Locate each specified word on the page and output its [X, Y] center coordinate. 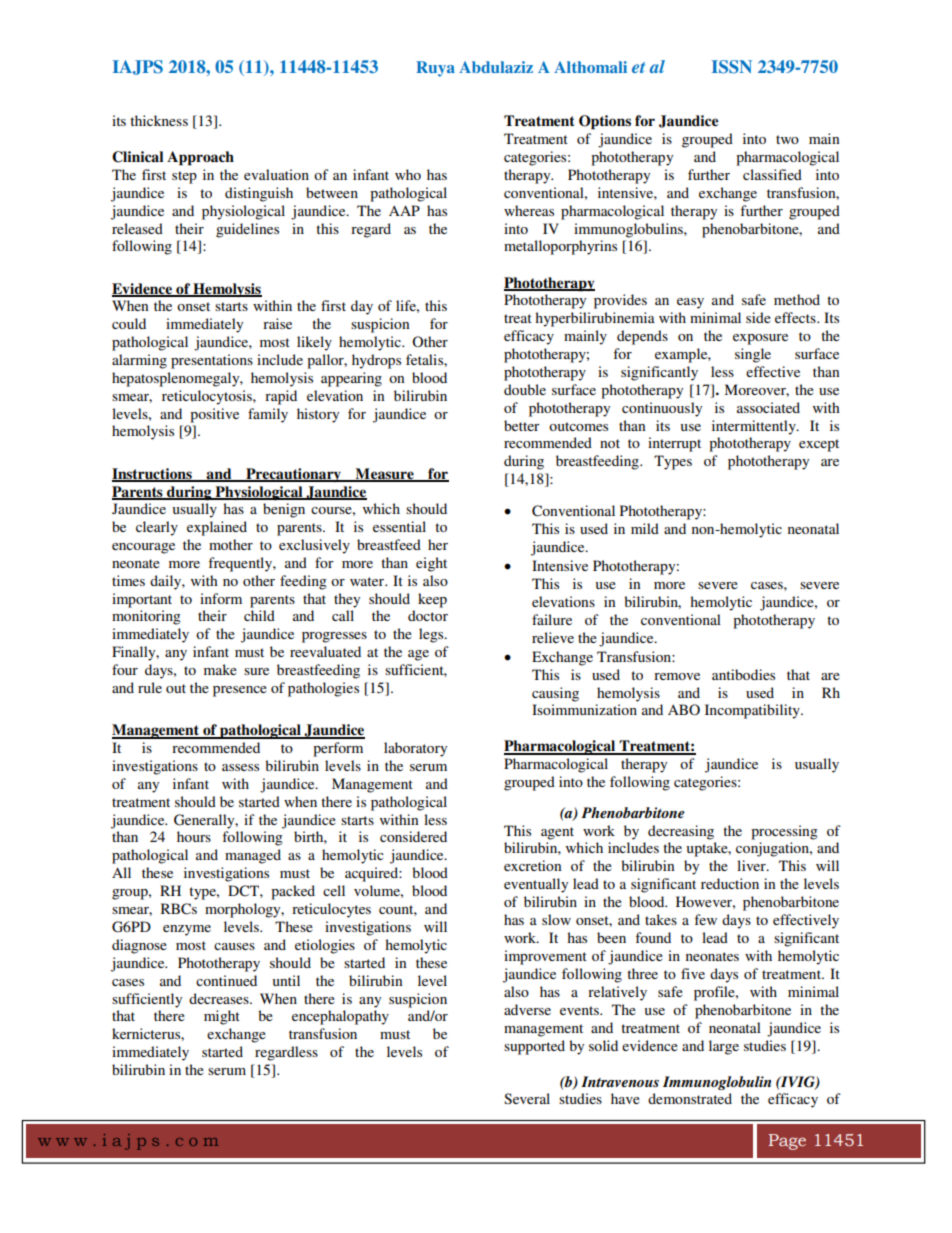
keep [432, 600]
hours [194, 836]
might [222, 1017]
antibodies [743, 674]
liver [752, 865]
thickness [159, 120]
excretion [533, 865]
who [408, 174]
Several [527, 1098]
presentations [212, 361]
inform [221, 598]
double [525, 389]
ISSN [732, 67]
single [753, 355]
